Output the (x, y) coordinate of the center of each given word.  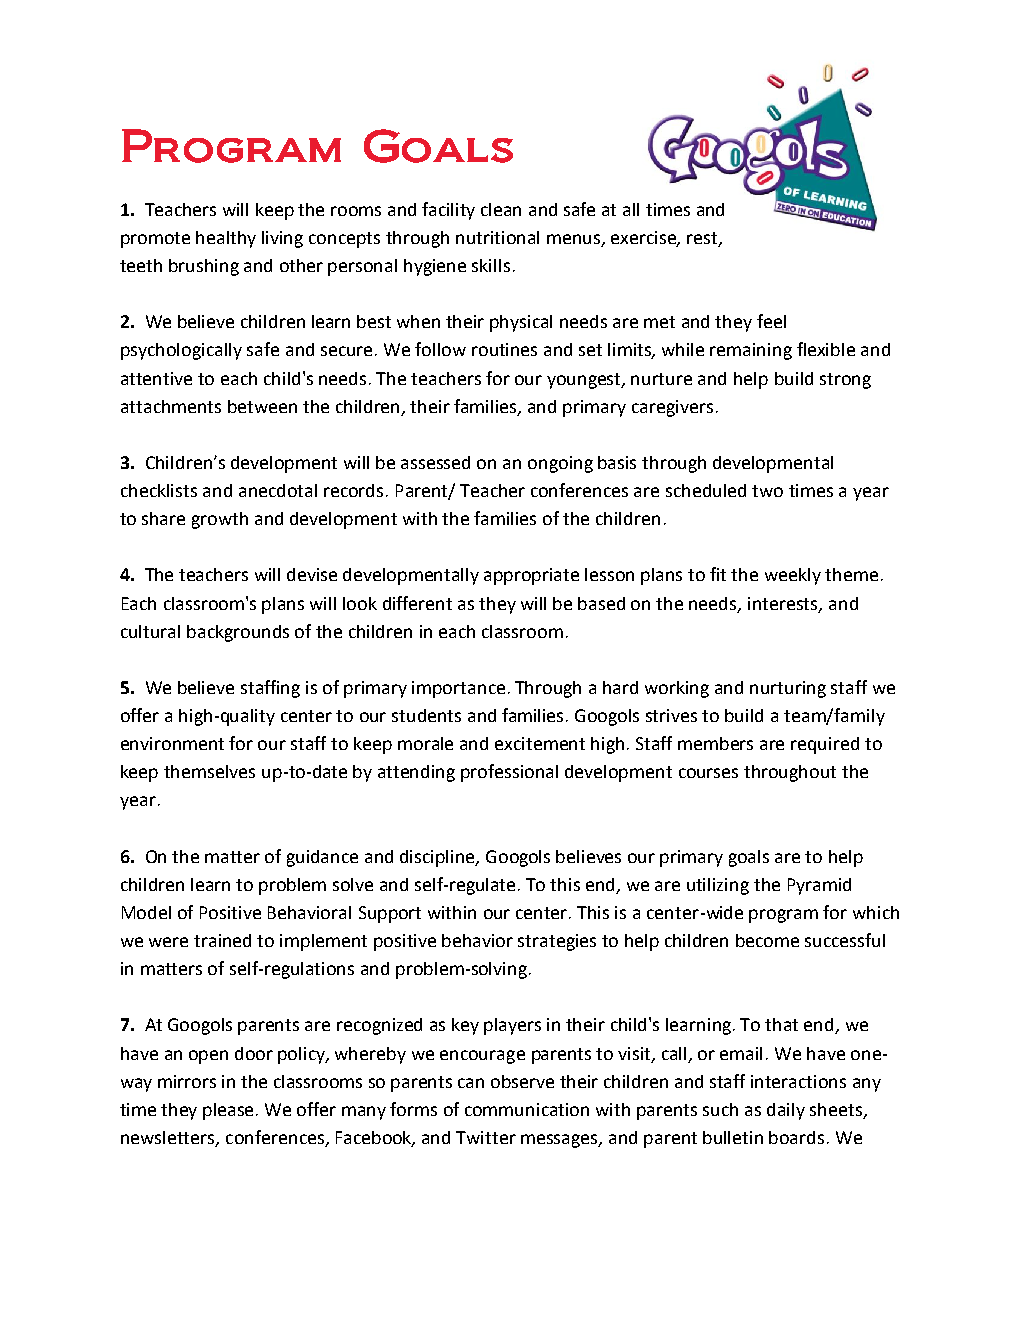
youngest (585, 381)
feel (771, 321)
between (262, 406)
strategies (557, 942)
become (767, 940)
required (825, 745)
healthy (226, 239)
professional (509, 773)
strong (845, 381)
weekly (793, 576)
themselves (209, 771)
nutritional (497, 237)
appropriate (531, 576)
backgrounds (238, 633)
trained (222, 940)
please (230, 1111)
